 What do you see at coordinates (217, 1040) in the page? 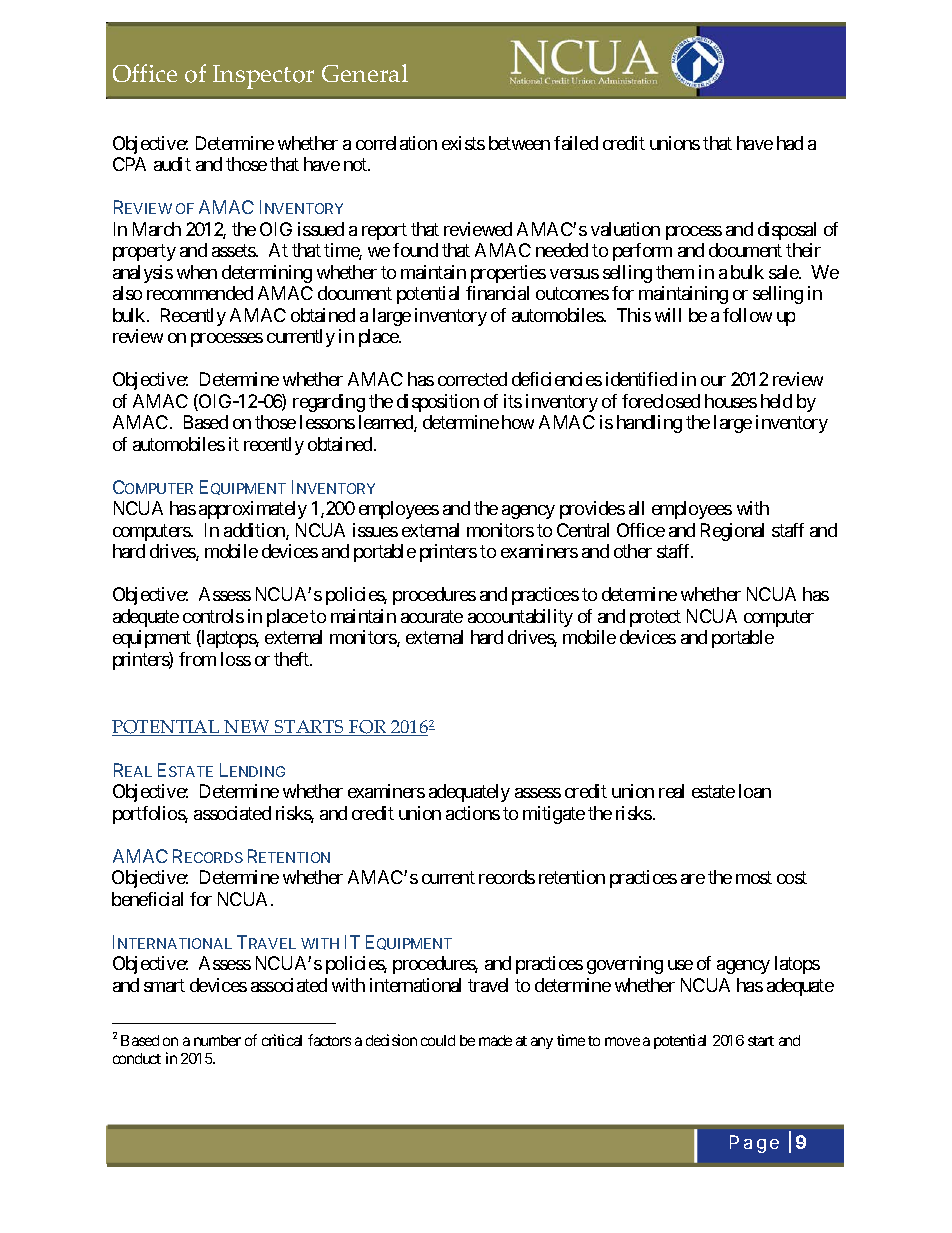
I see `number` at bounding box center [217, 1040].
